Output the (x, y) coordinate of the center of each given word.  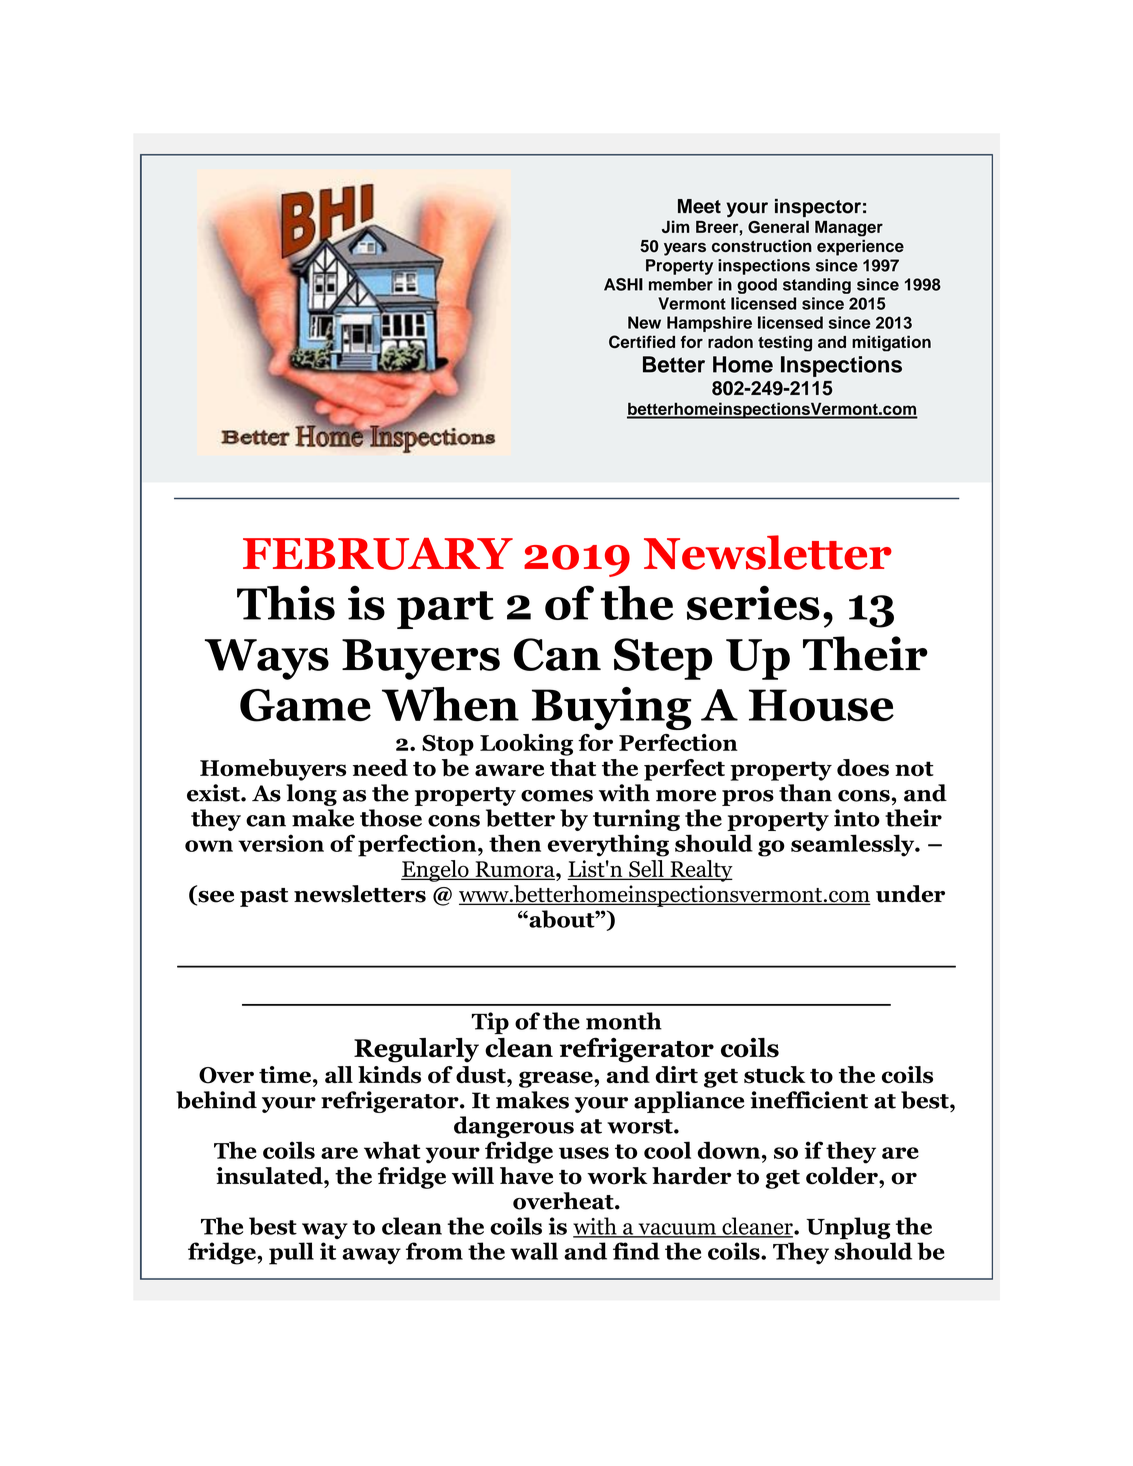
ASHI (623, 284)
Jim (676, 226)
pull (291, 1253)
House (821, 705)
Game (305, 705)
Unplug (848, 1228)
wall (534, 1251)
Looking (526, 745)
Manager (849, 229)
